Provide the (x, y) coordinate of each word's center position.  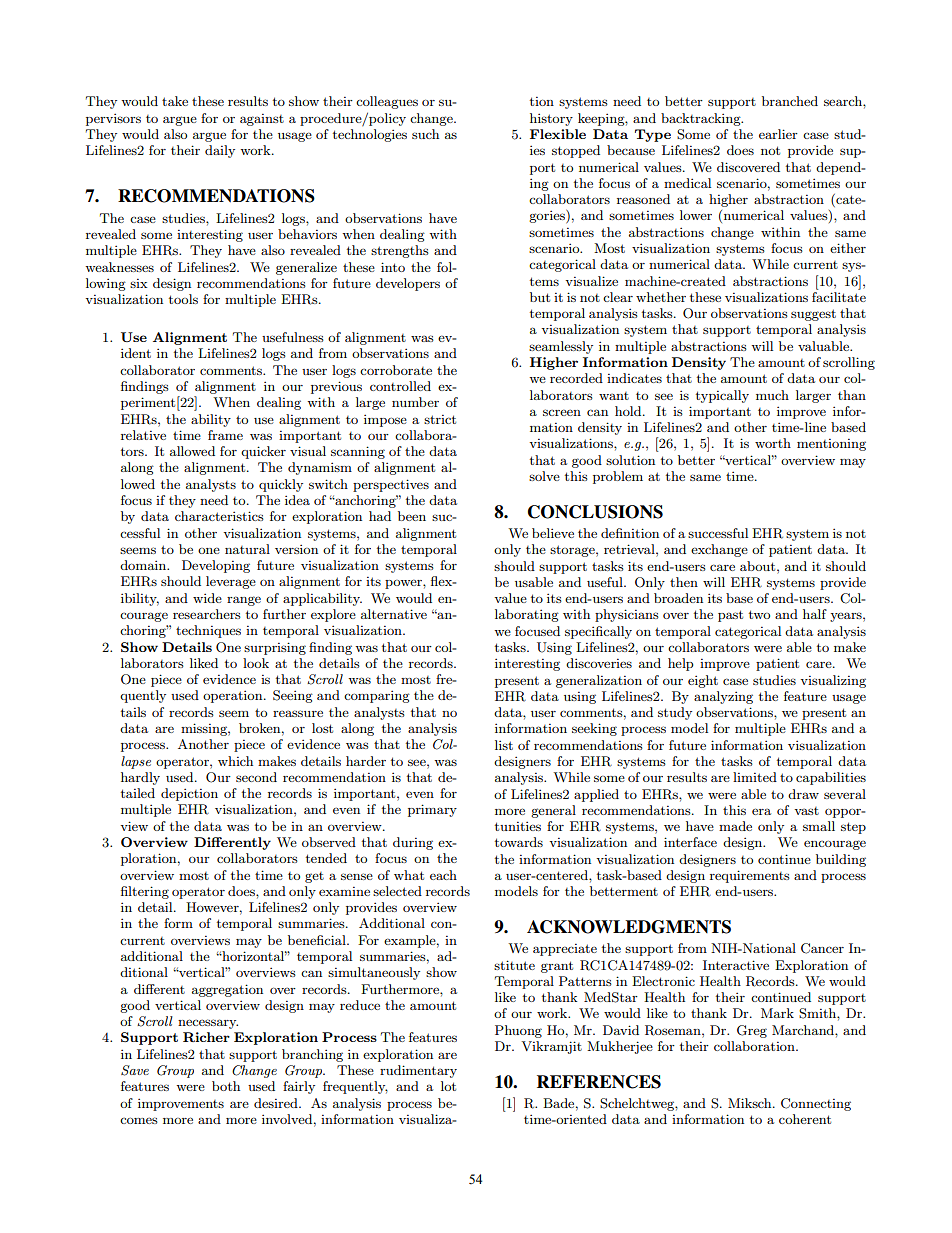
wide (207, 598)
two (759, 614)
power (404, 584)
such (425, 134)
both (226, 1086)
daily (220, 151)
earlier (778, 134)
